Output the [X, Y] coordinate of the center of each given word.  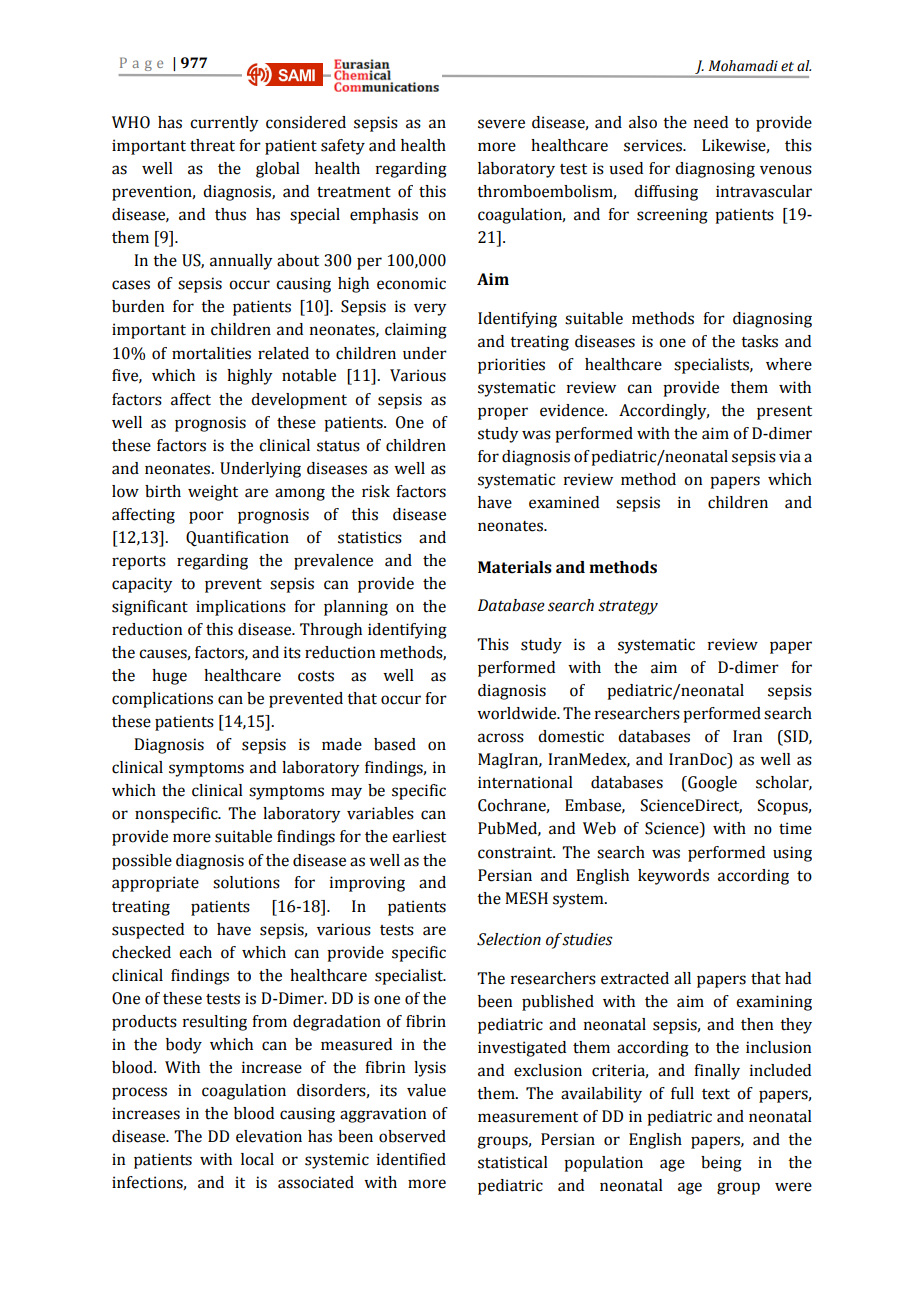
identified [411, 1159]
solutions [246, 882]
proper [503, 413]
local [257, 1159]
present [784, 413]
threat [212, 145]
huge [169, 677]
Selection [509, 939]
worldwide [518, 713]
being [721, 1164]
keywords [673, 877]
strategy [628, 608]
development [299, 401]
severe [501, 124]
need [711, 122]
